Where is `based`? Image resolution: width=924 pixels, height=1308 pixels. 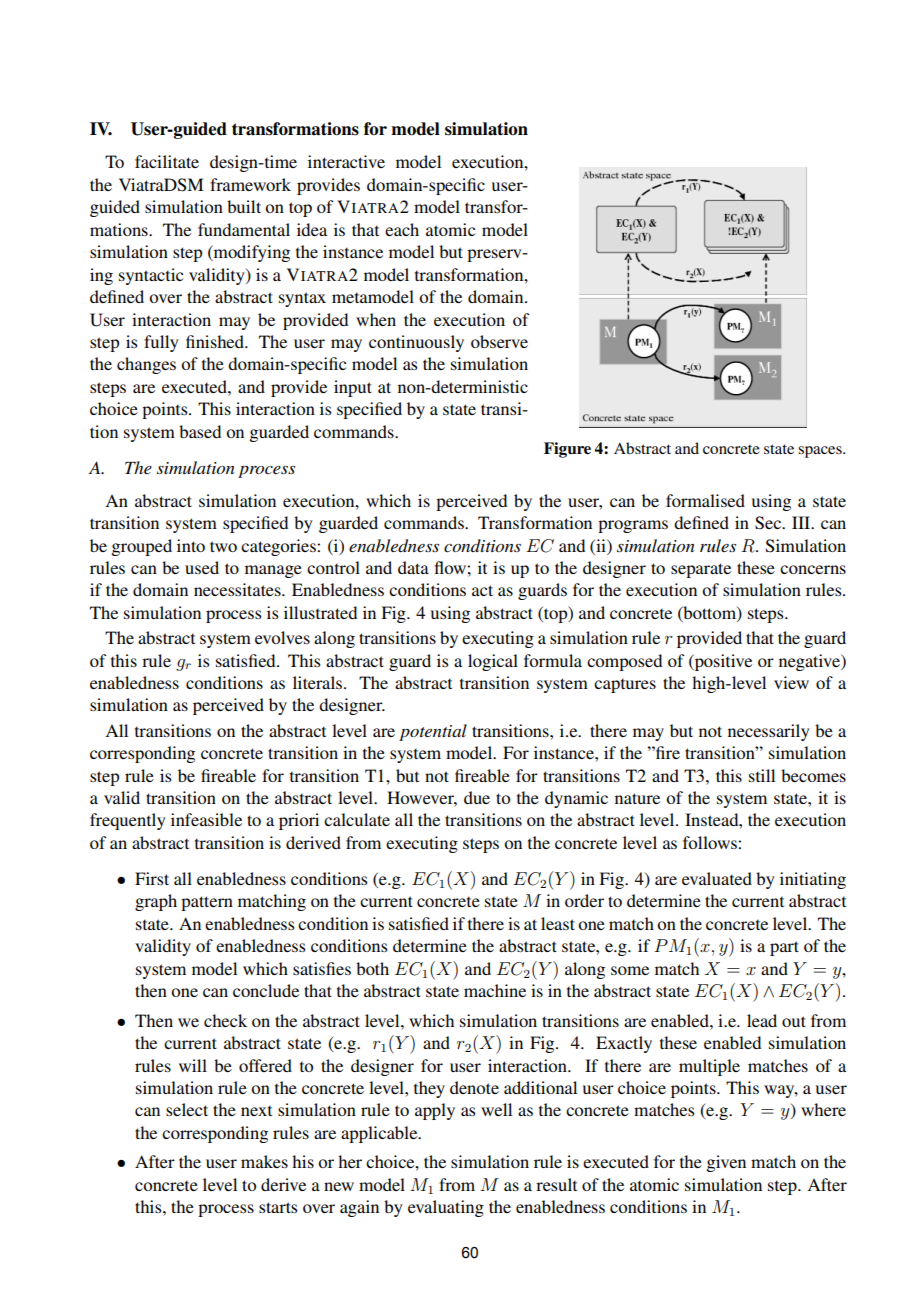 based is located at coordinates (200, 431).
